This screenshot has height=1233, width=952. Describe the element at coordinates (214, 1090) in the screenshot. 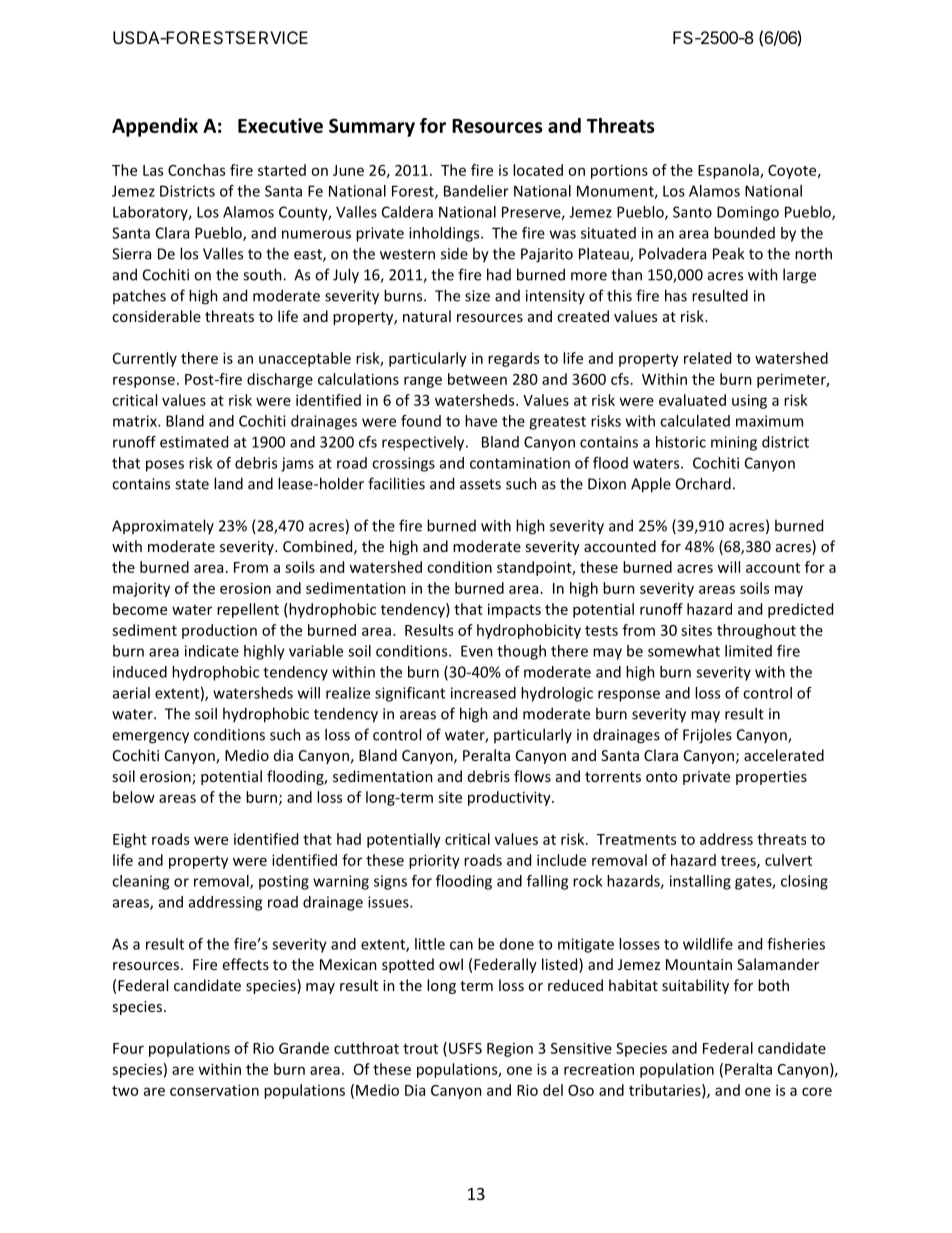

I see `conservation` at that location.
